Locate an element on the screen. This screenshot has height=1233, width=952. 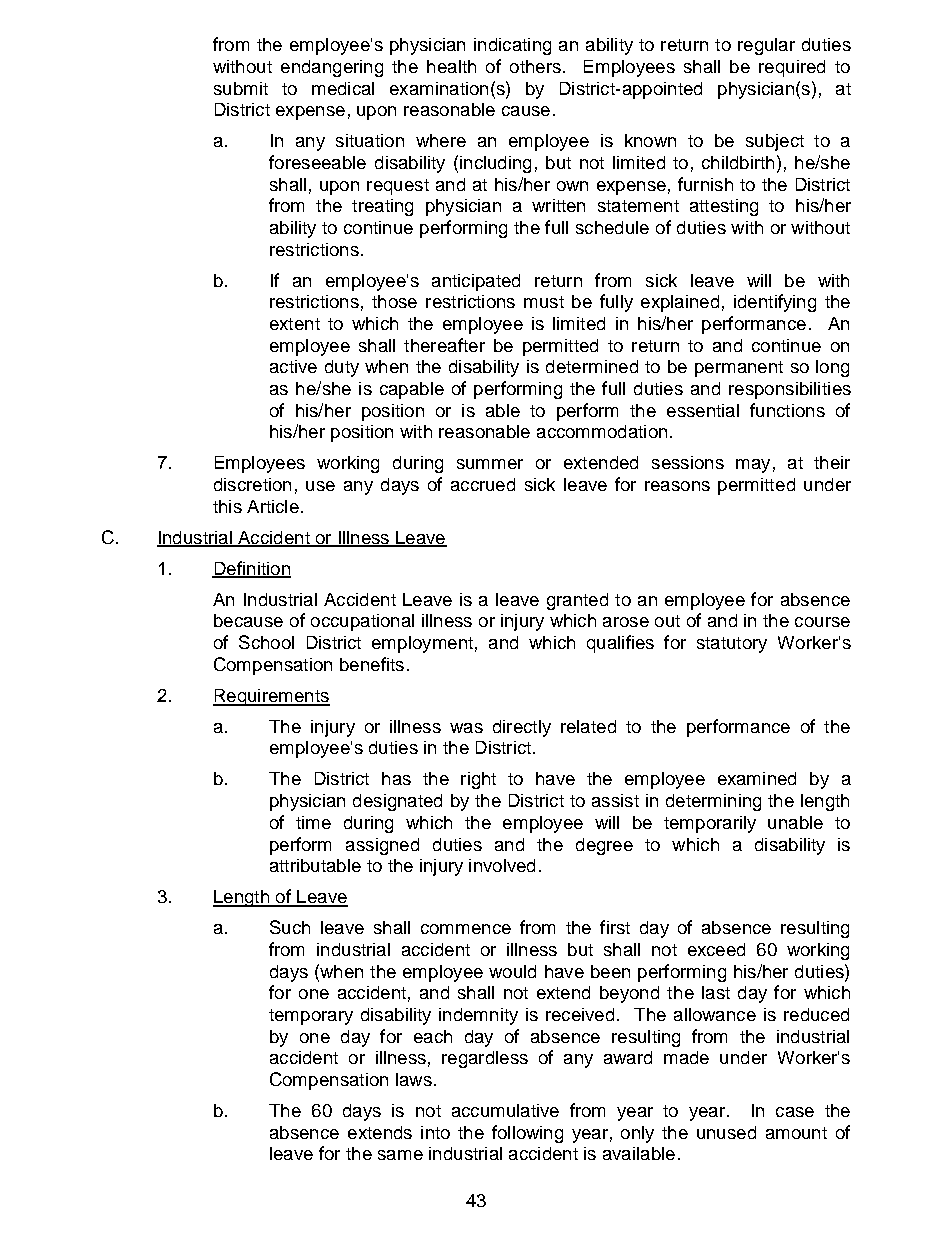
same is located at coordinates (400, 1155).
